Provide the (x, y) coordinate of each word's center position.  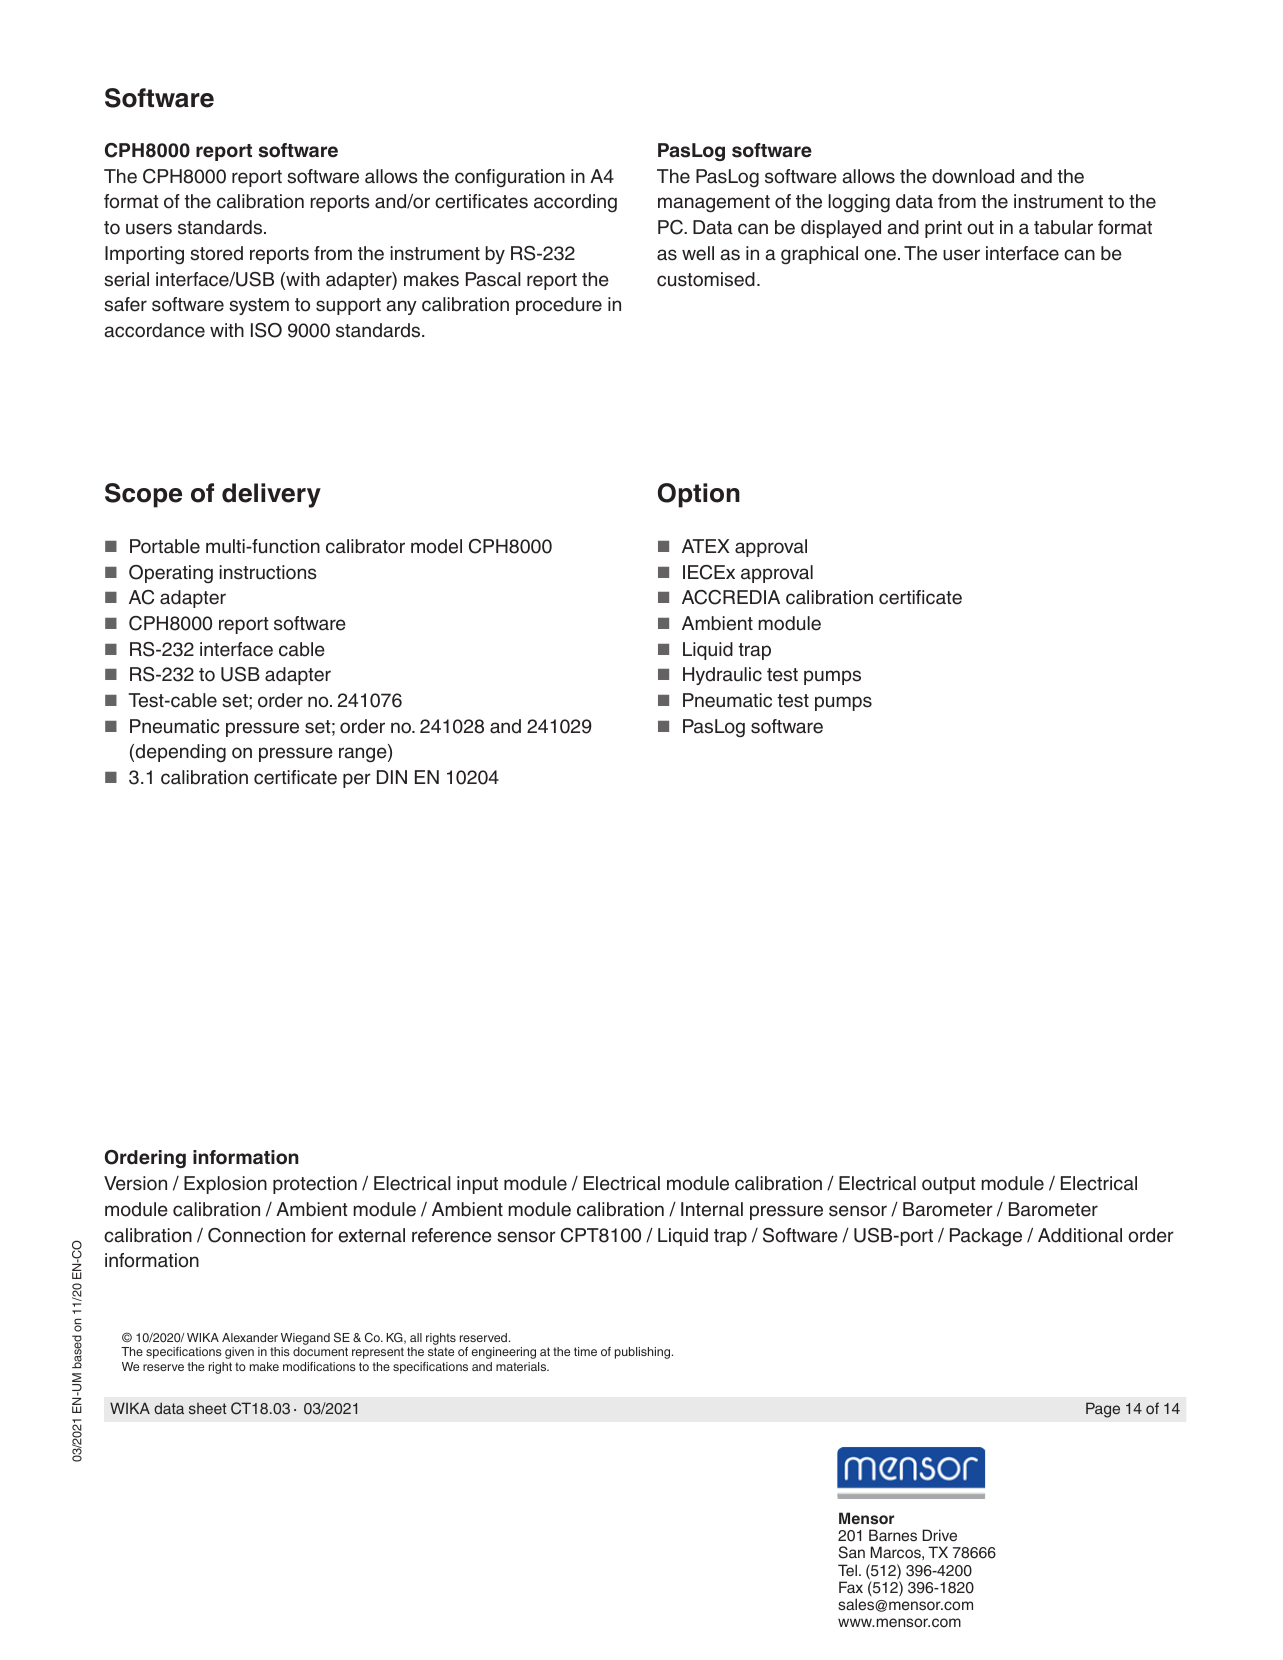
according (575, 203)
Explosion (225, 1185)
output (949, 1185)
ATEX (705, 546)
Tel (847, 1570)
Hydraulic (722, 676)
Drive (939, 1535)
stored (216, 253)
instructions (267, 572)
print (943, 229)
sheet (208, 1408)
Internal (712, 1209)
